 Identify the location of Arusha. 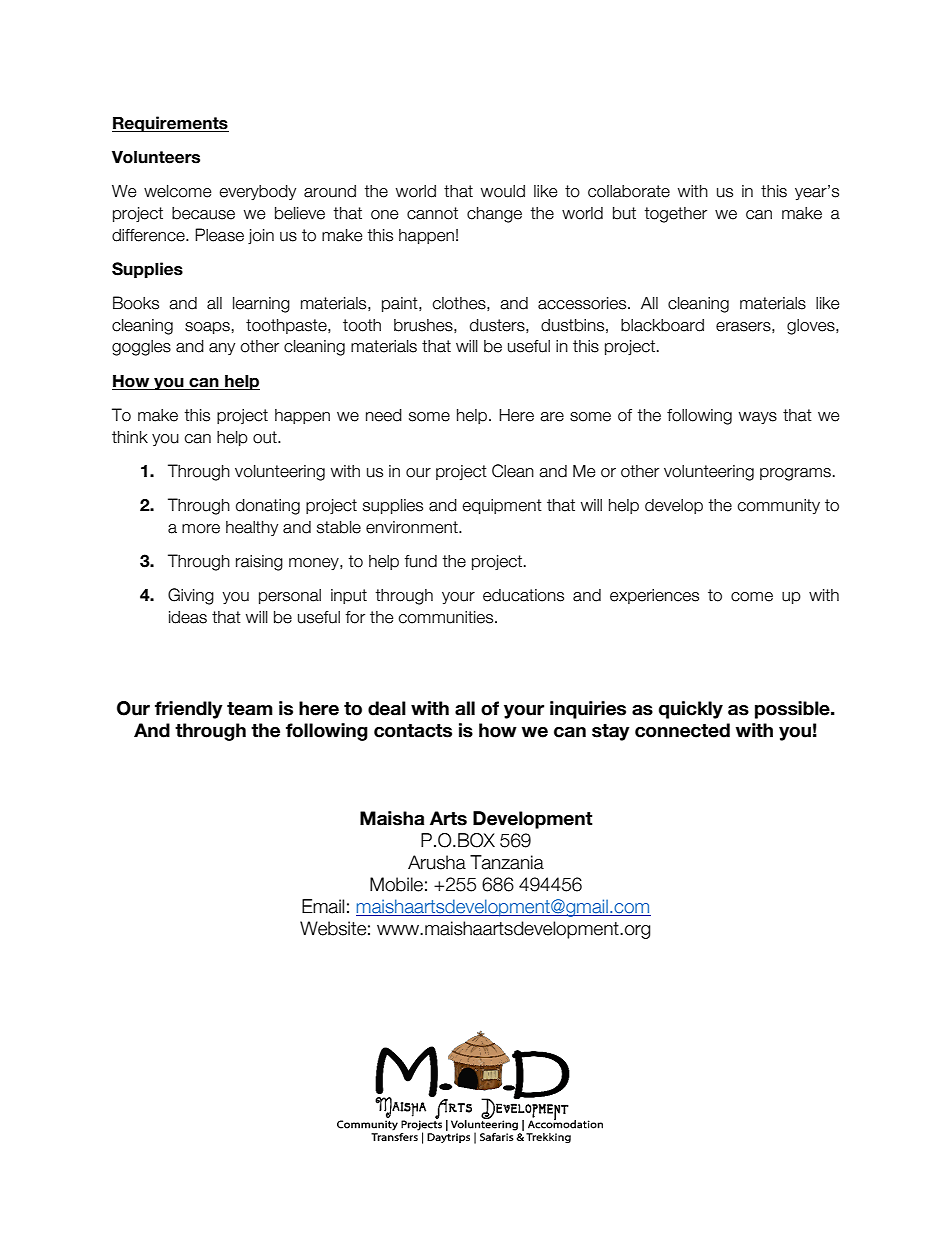
(437, 862).
